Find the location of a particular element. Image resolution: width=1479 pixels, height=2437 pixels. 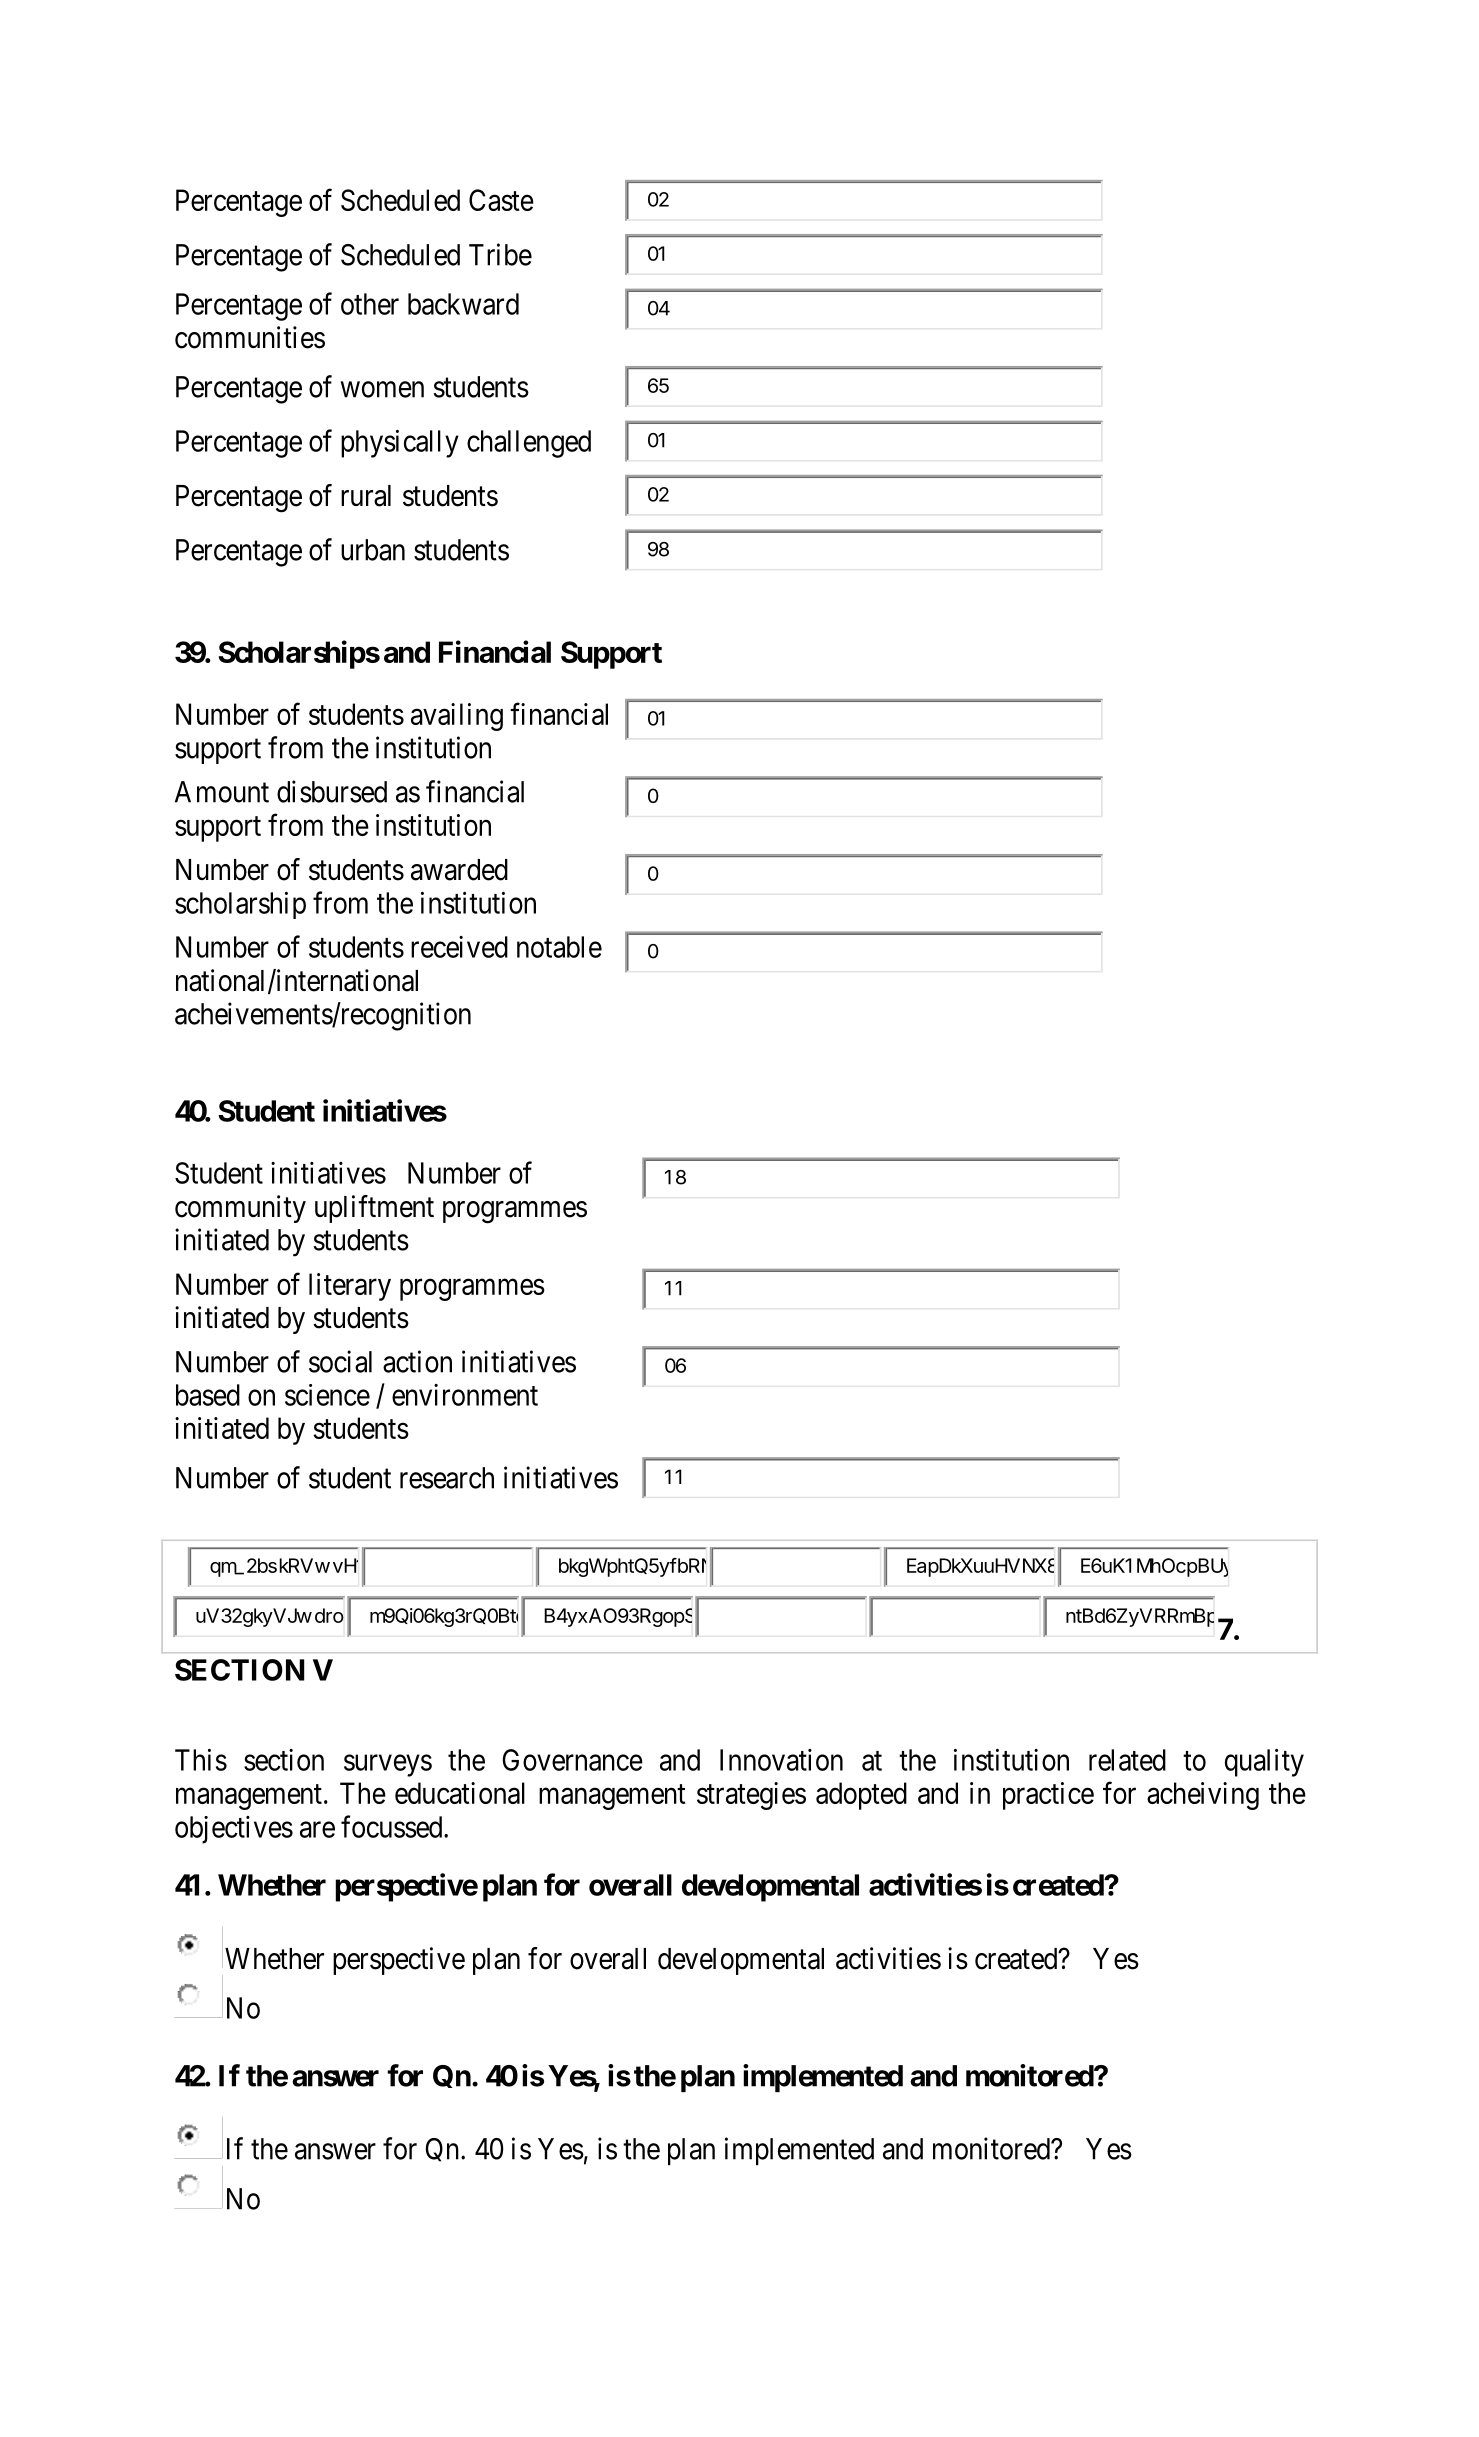

notable is located at coordinates (559, 947).
